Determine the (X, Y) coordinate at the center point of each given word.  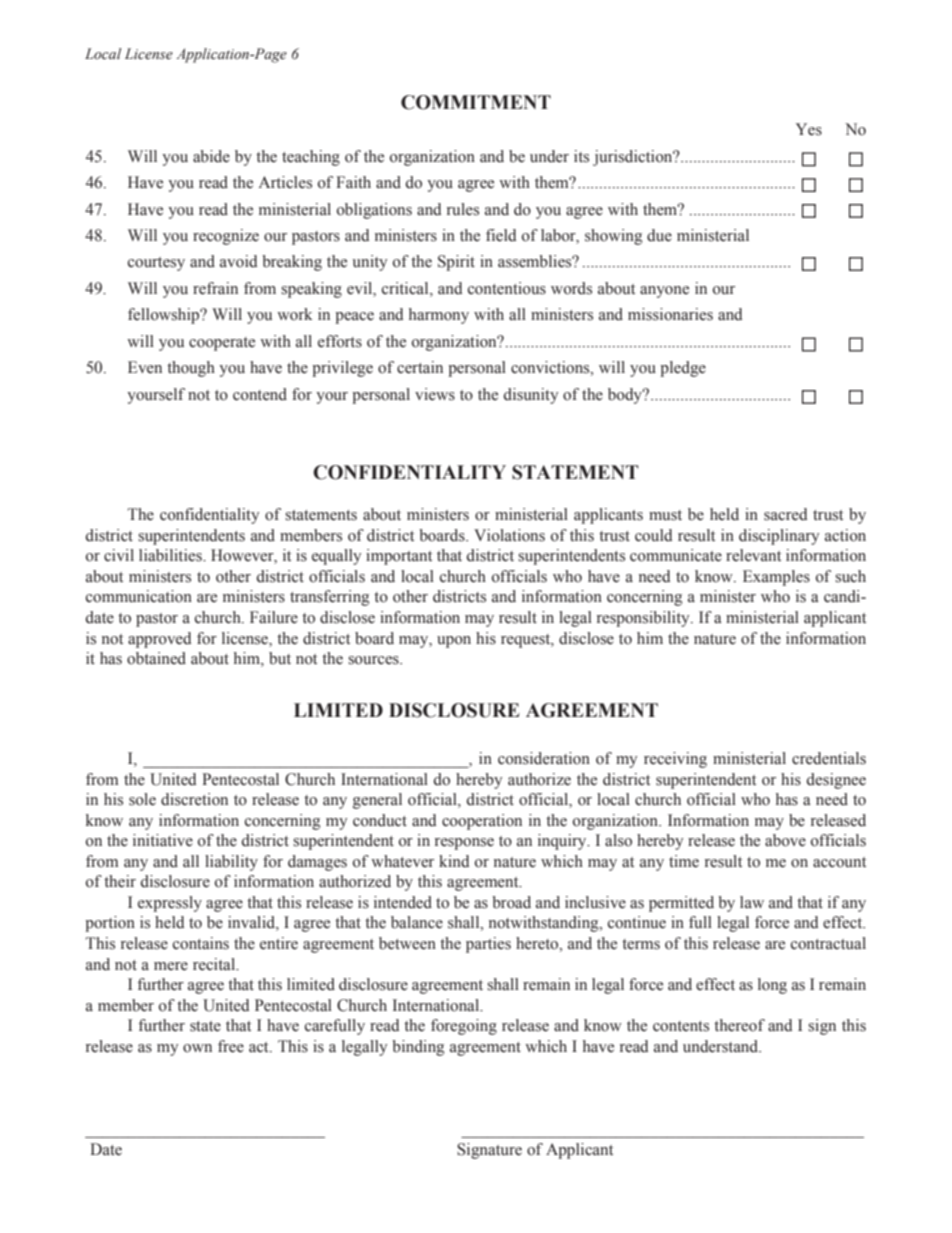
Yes (809, 129)
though (191, 369)
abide (211, 156)
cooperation (482, 822)
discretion (194, 799)
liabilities (171, 555)
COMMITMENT (476, 102)
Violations (509, 535)
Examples (776, 578)
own (197, 1048)
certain (420, 367)
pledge (683, 369)
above (785, 840)
